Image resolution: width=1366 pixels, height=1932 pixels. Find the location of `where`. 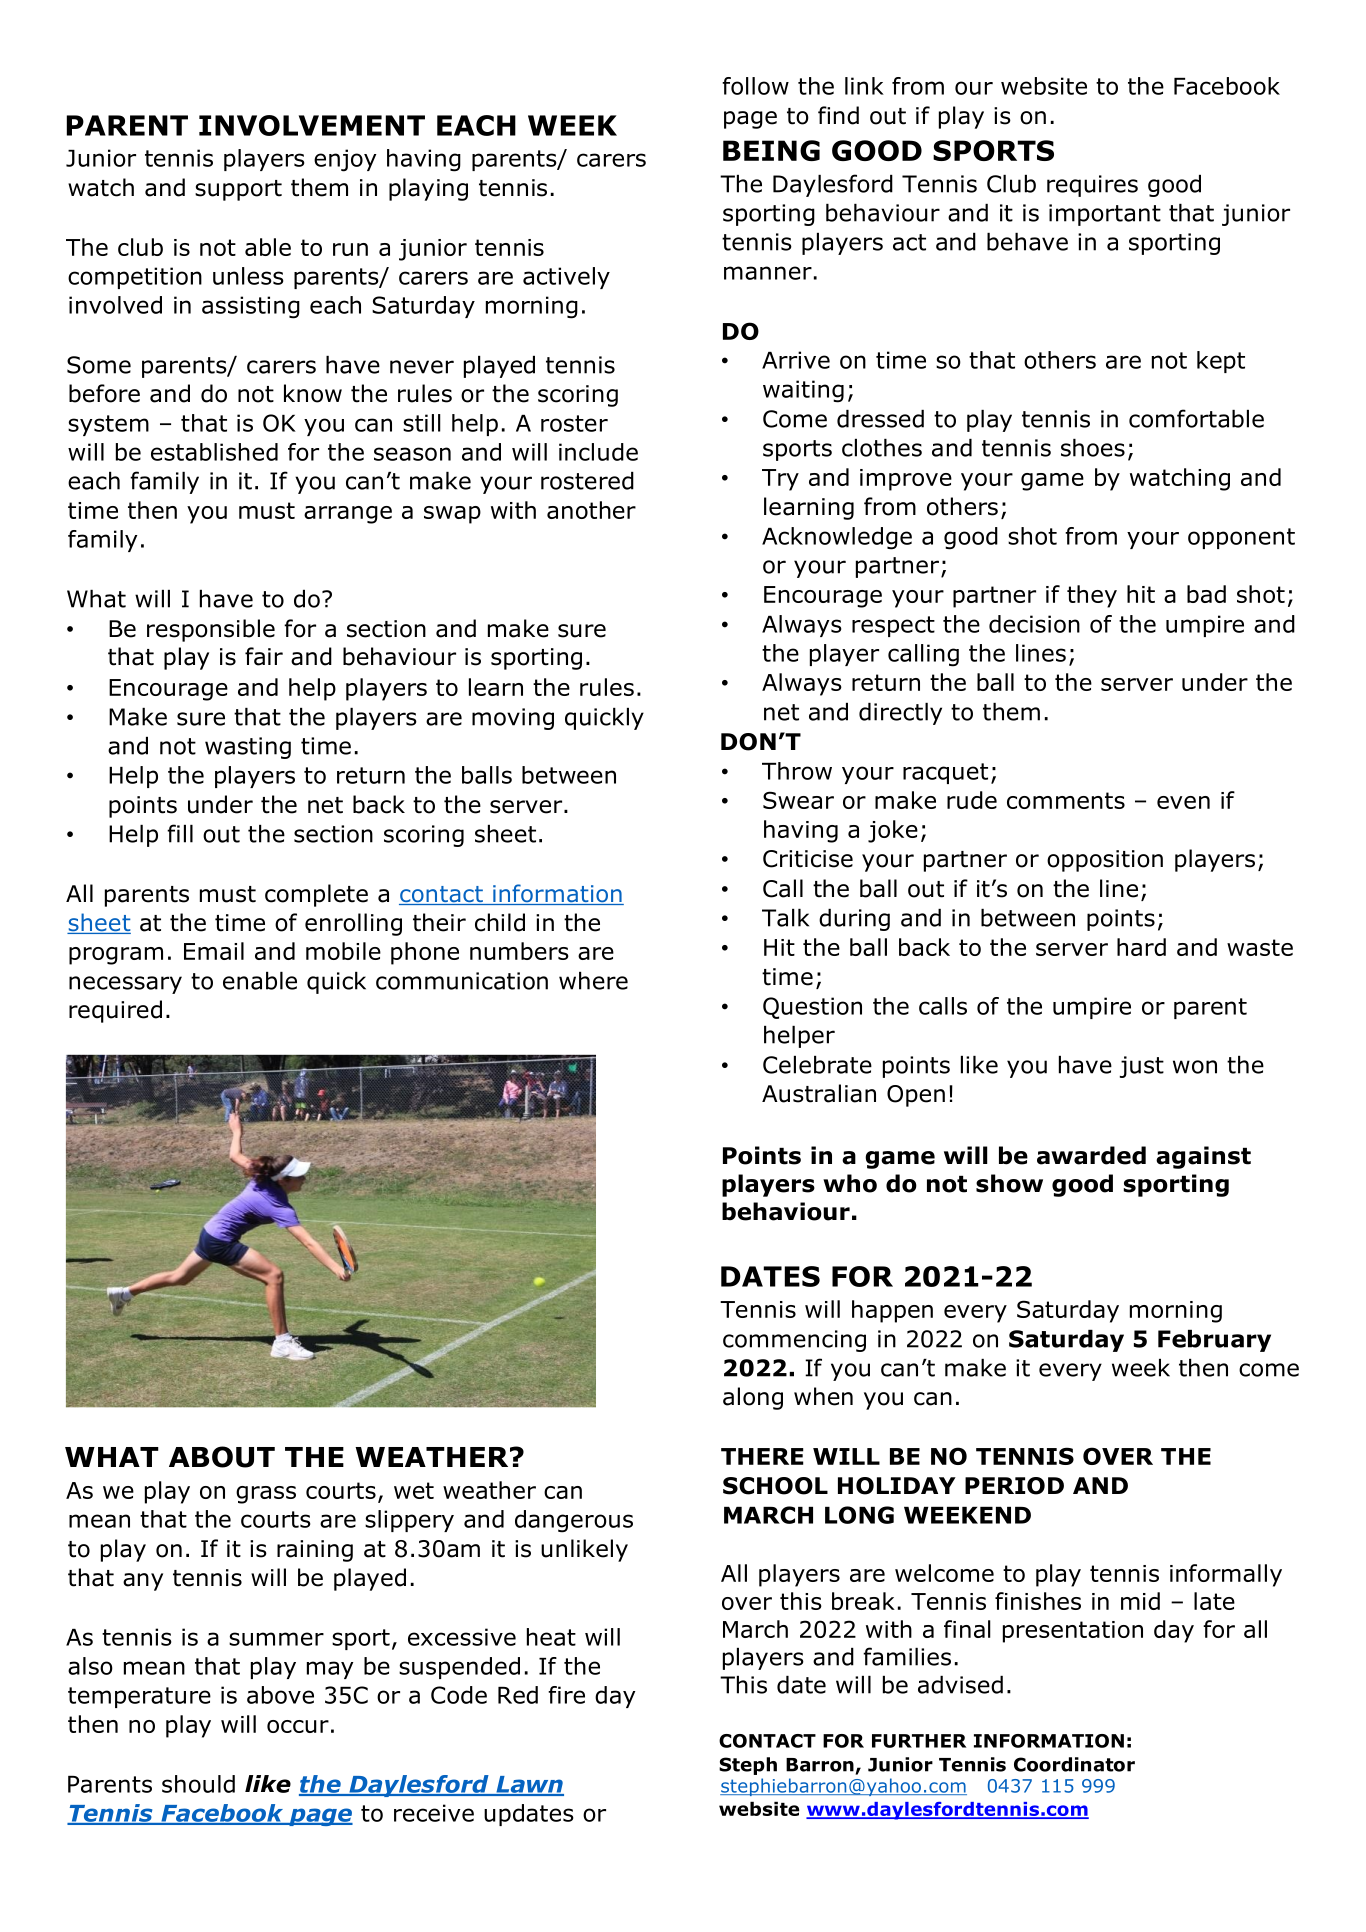

where is located at coordinates (593, 981).
